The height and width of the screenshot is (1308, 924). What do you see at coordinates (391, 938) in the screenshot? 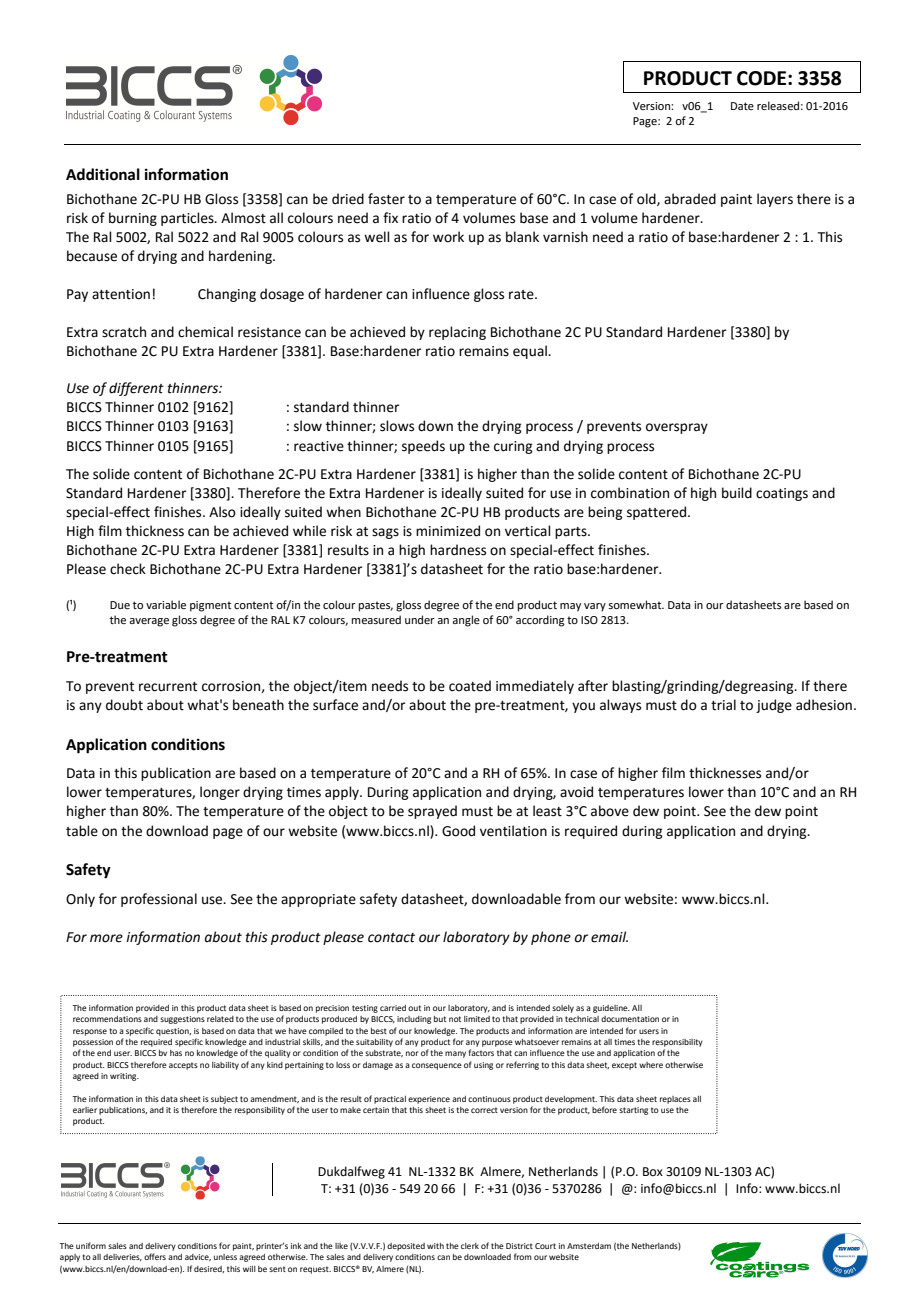
I see `contact` at bounding box center [391, 938].
